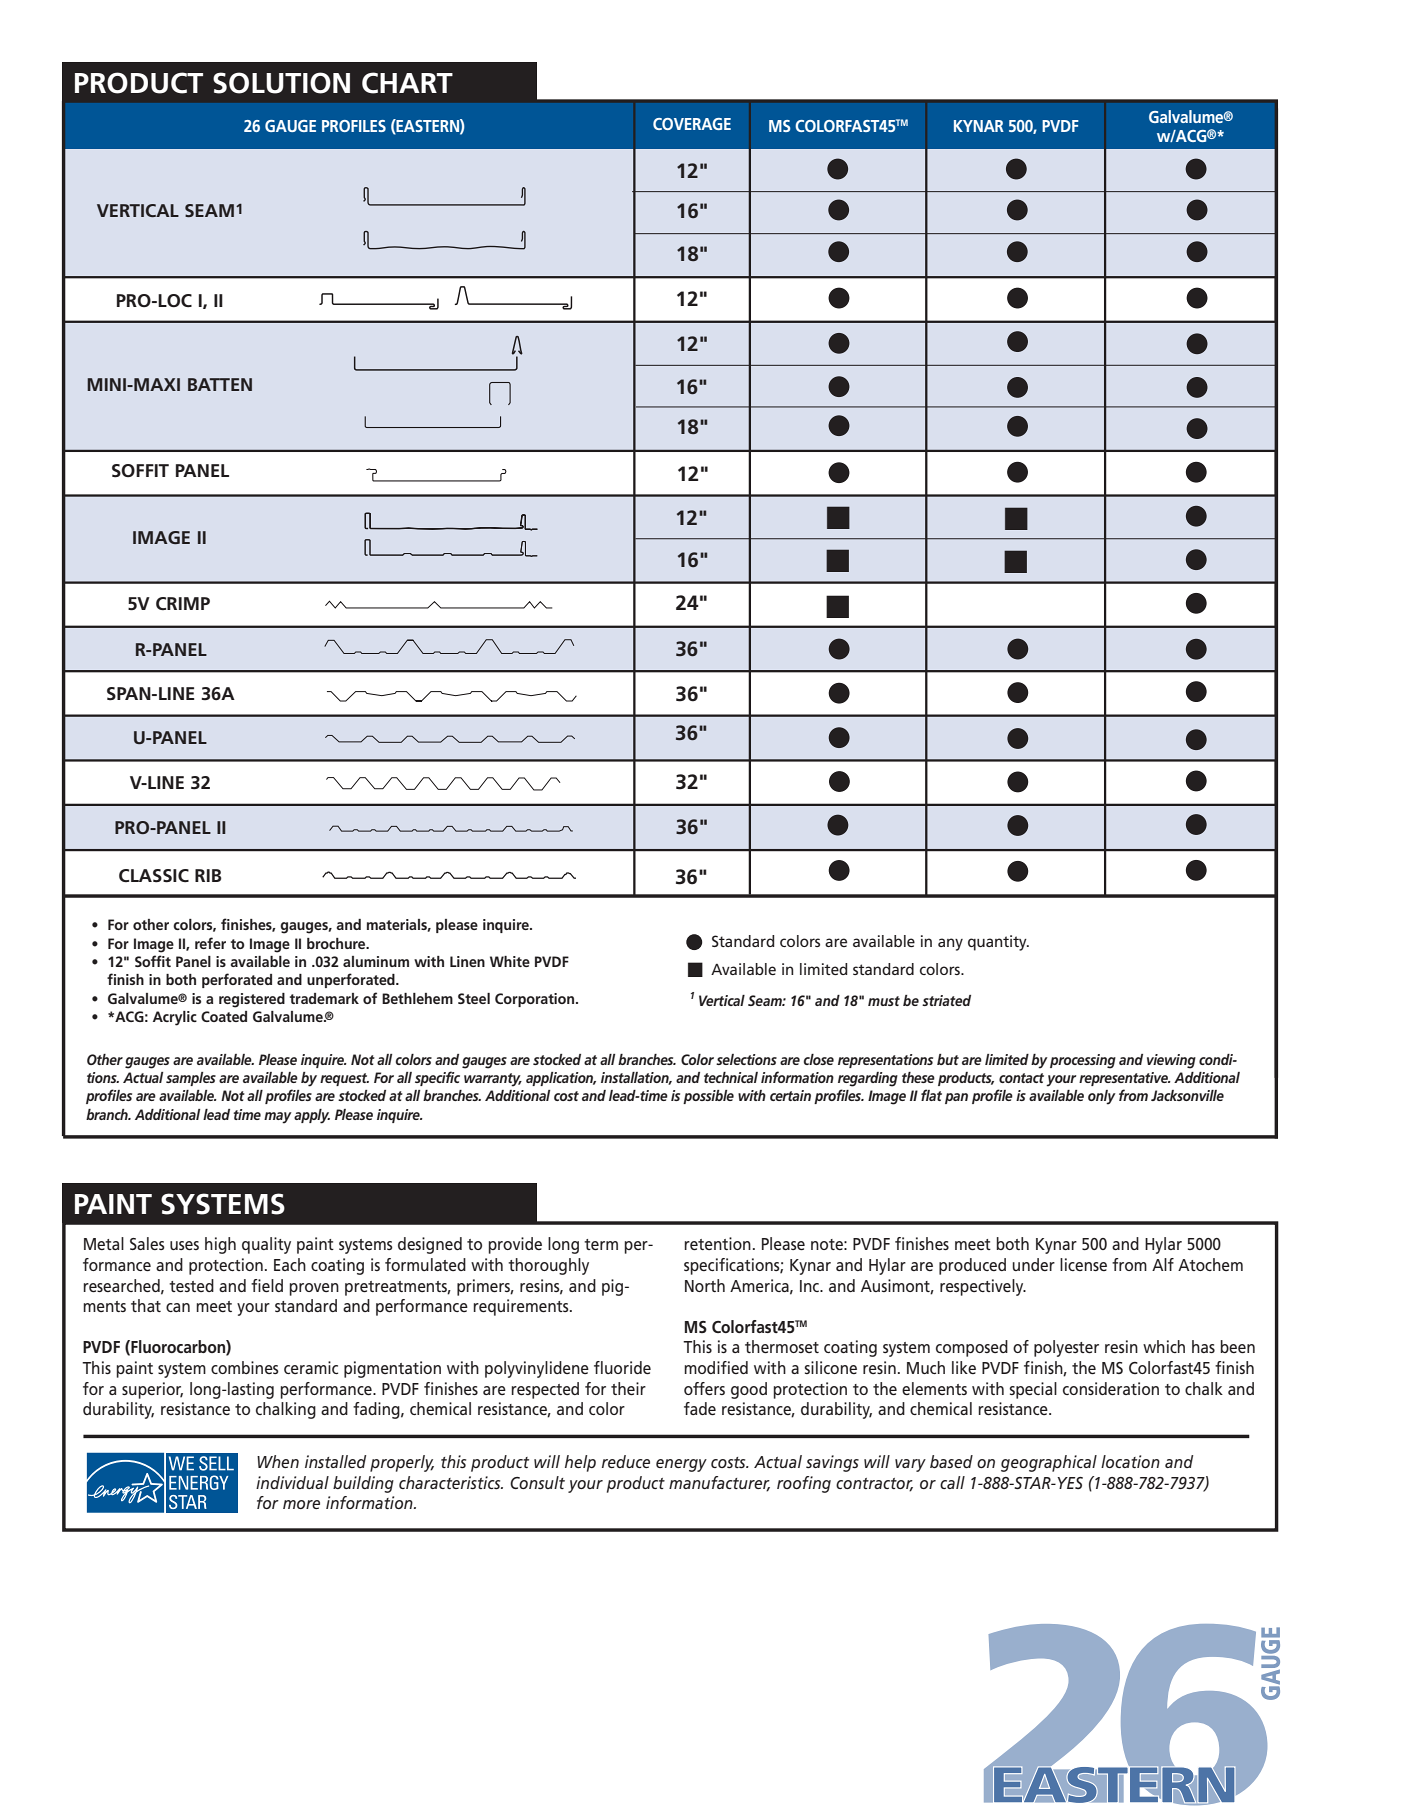 The image size is (1402, 1814). What do you see at coordinates (510, 961) in the screenshot?
I see `White` at bounding box center [510, 961].
